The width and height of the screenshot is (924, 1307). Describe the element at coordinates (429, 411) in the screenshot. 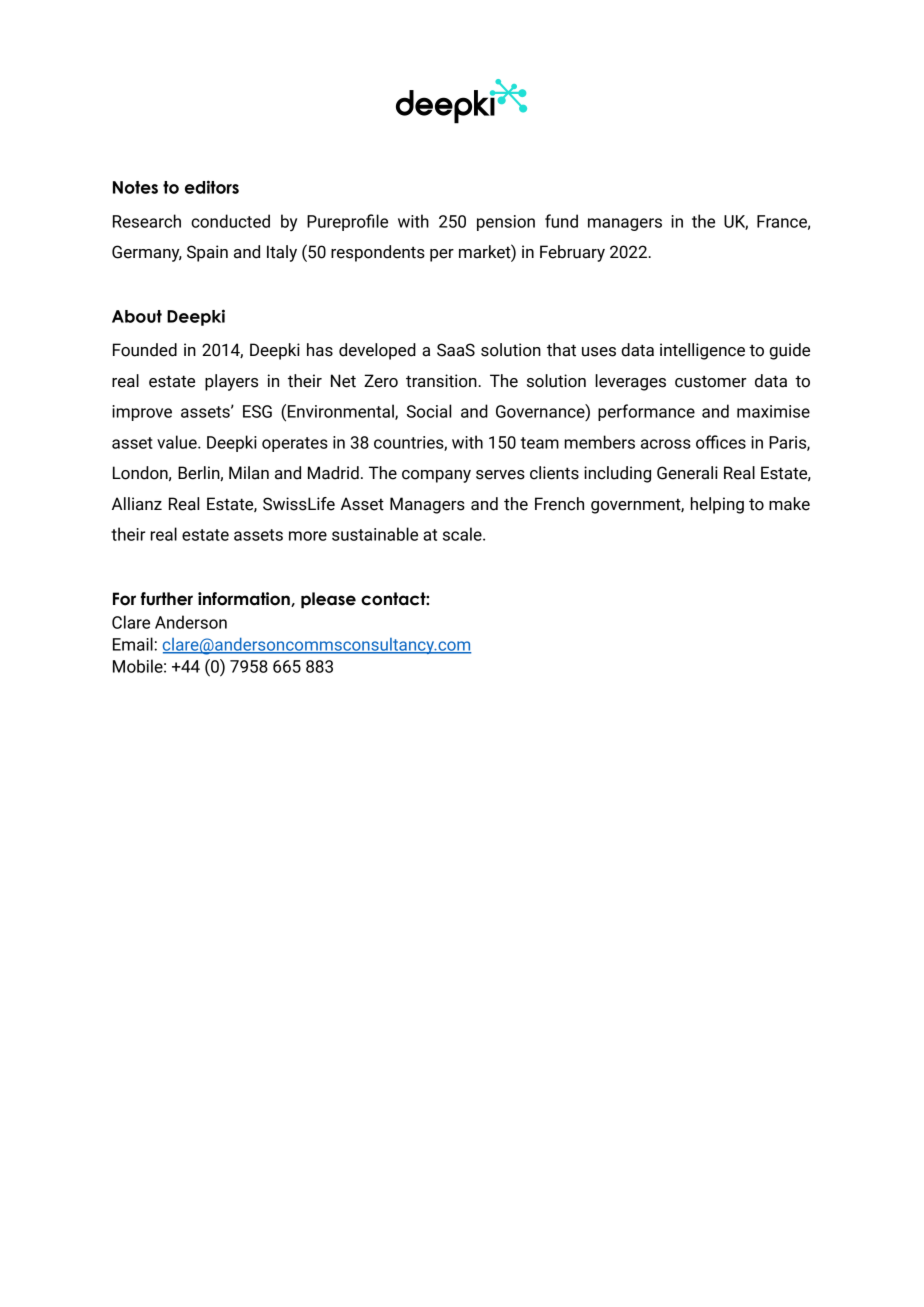

I see `Social` at that location.
